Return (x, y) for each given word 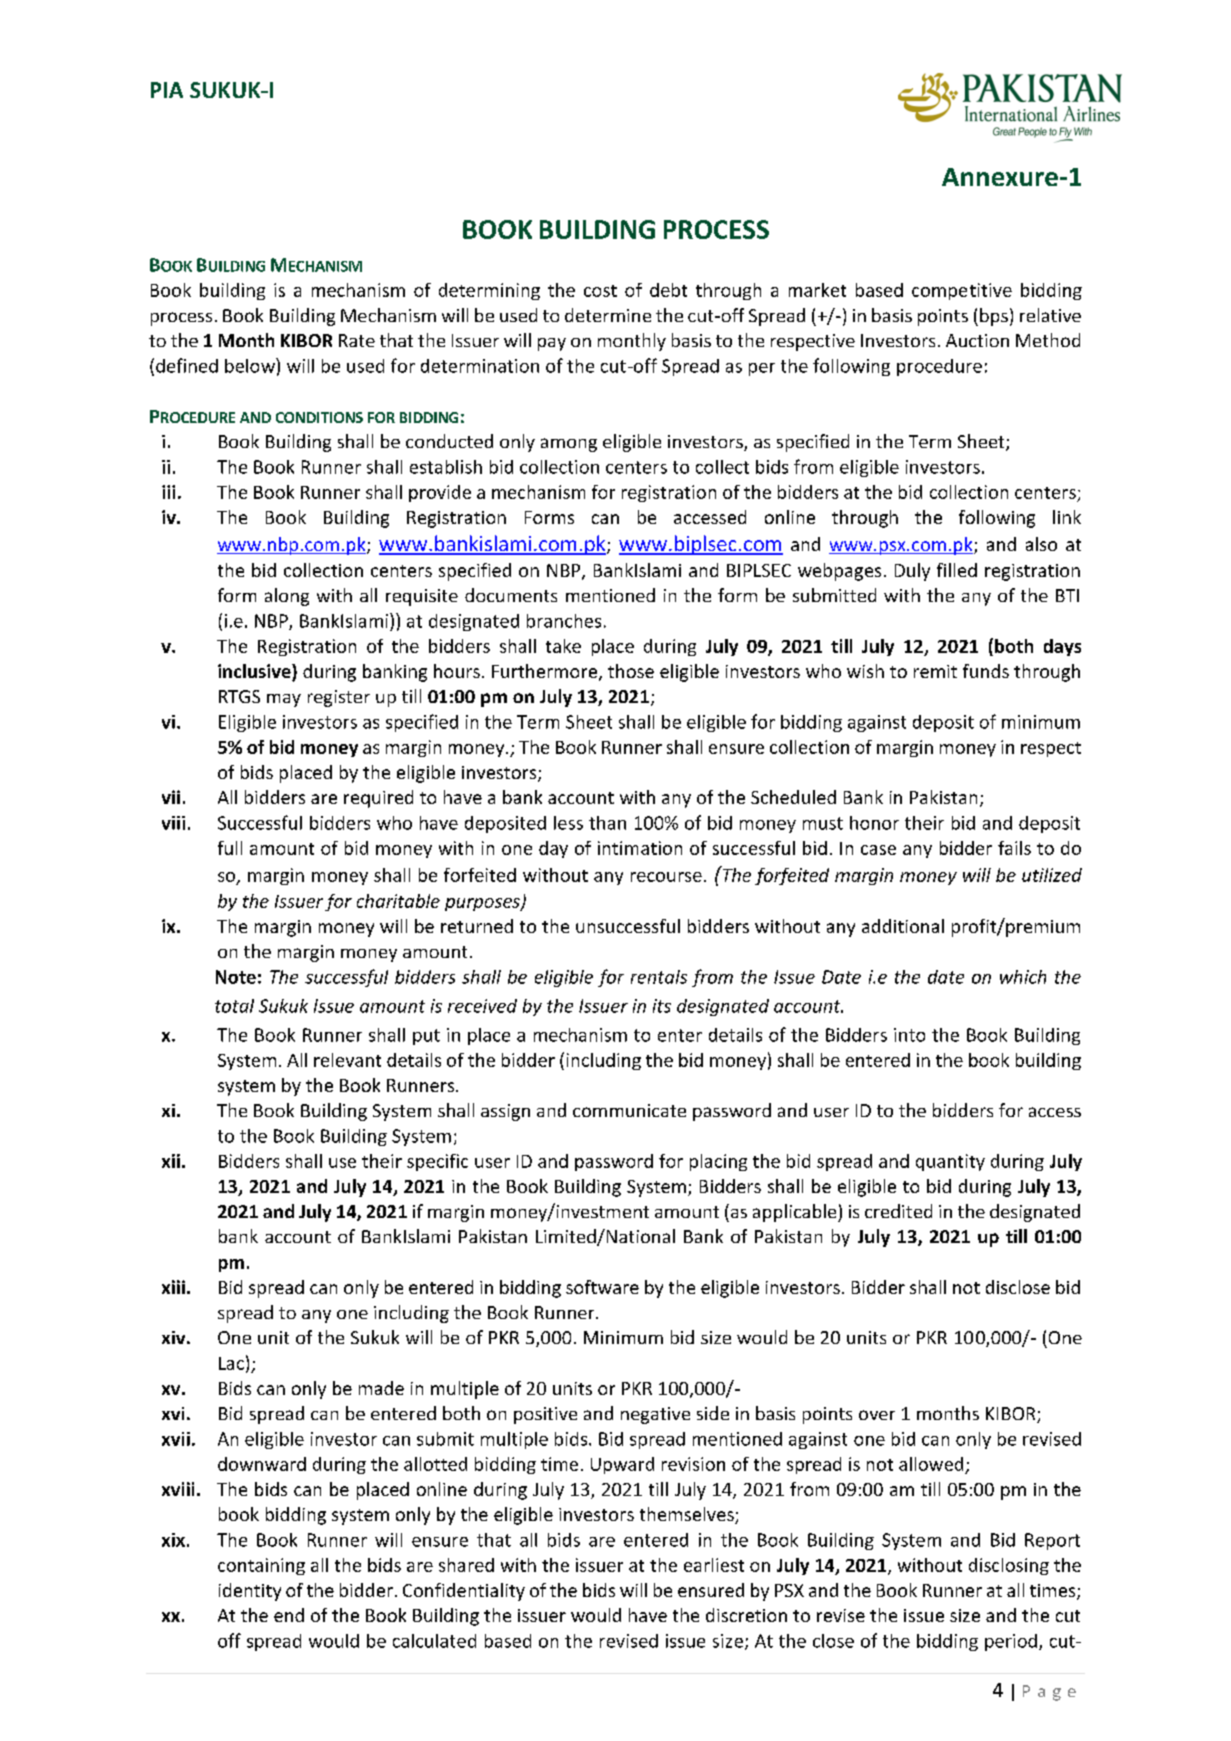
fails (1014, 848)
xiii (173, 1287)
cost (600, 291)
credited (898, 1211)
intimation (640, 848)
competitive (962, 291)
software (602, 1287)
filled (957, 570)
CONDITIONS (319, 417)
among (569, 445)
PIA (167, 90)
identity (250, 1592)
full (230, 848)
